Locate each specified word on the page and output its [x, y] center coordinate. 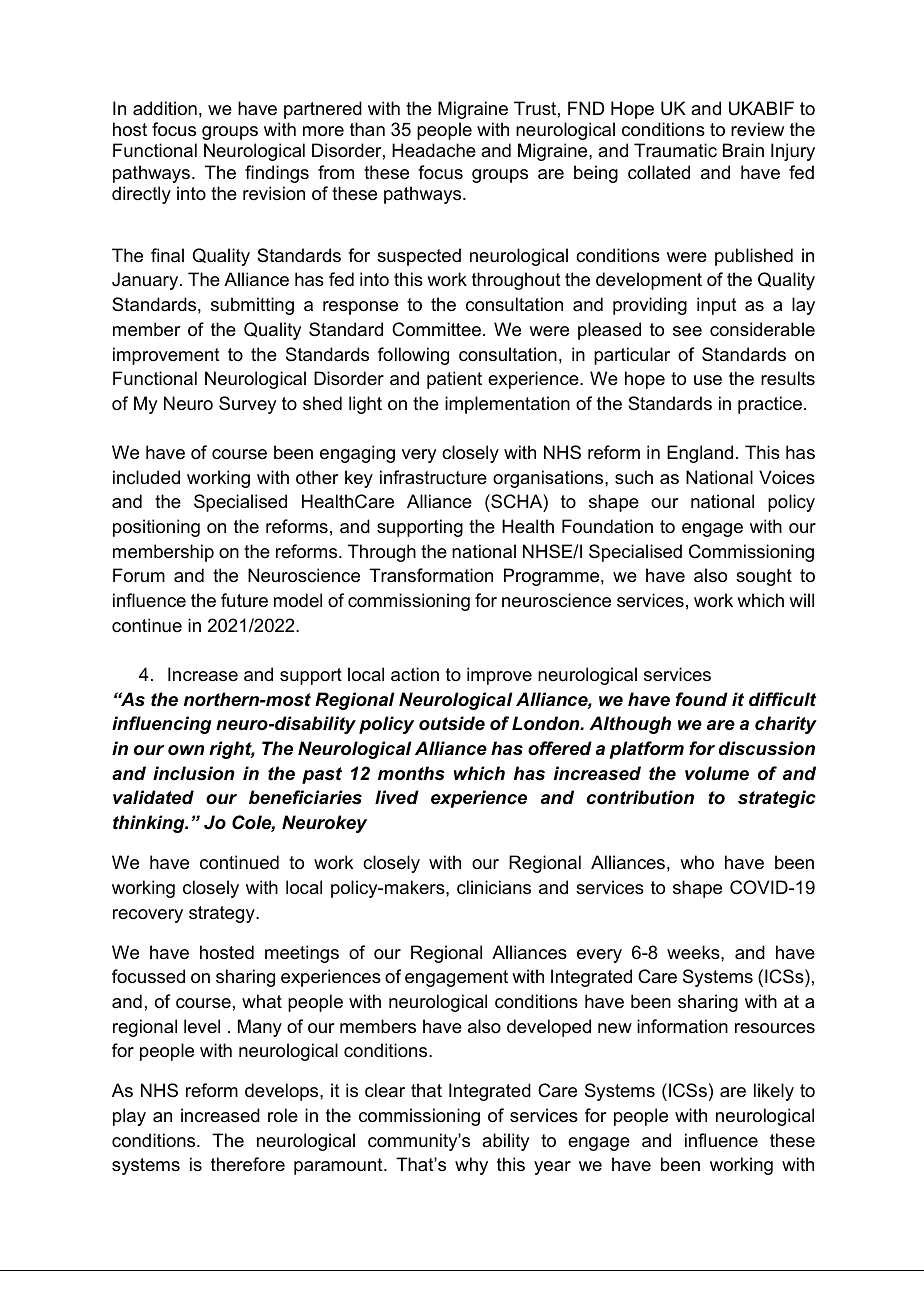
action [415, 674]
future [244, 600]
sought [764, 577]
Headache [434, 150]
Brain [743, 150]
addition [165, 108]
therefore [248, 1164]
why [471, 1166]
